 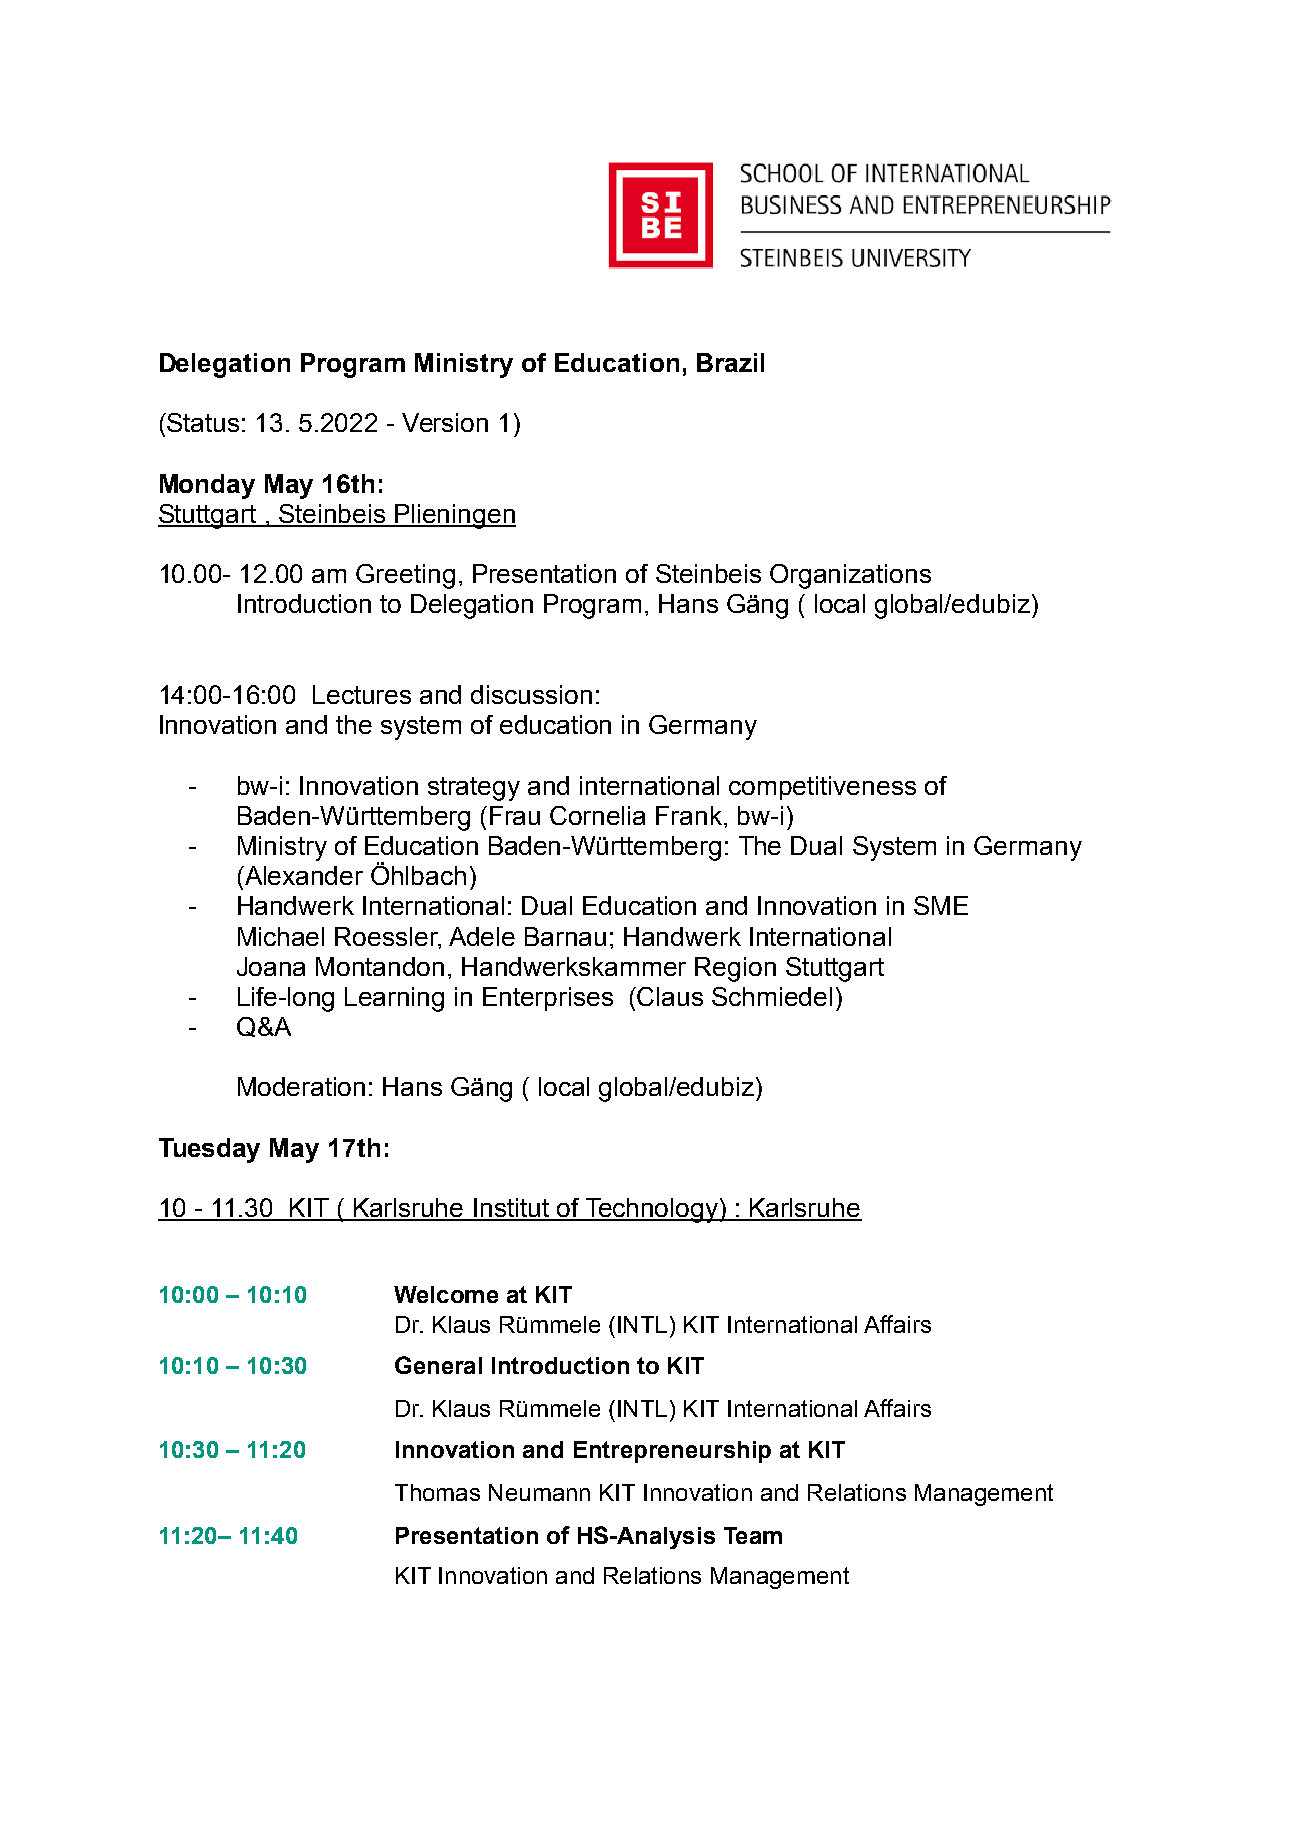 I want to click on Cornelia, so click(x=597, y=815).
